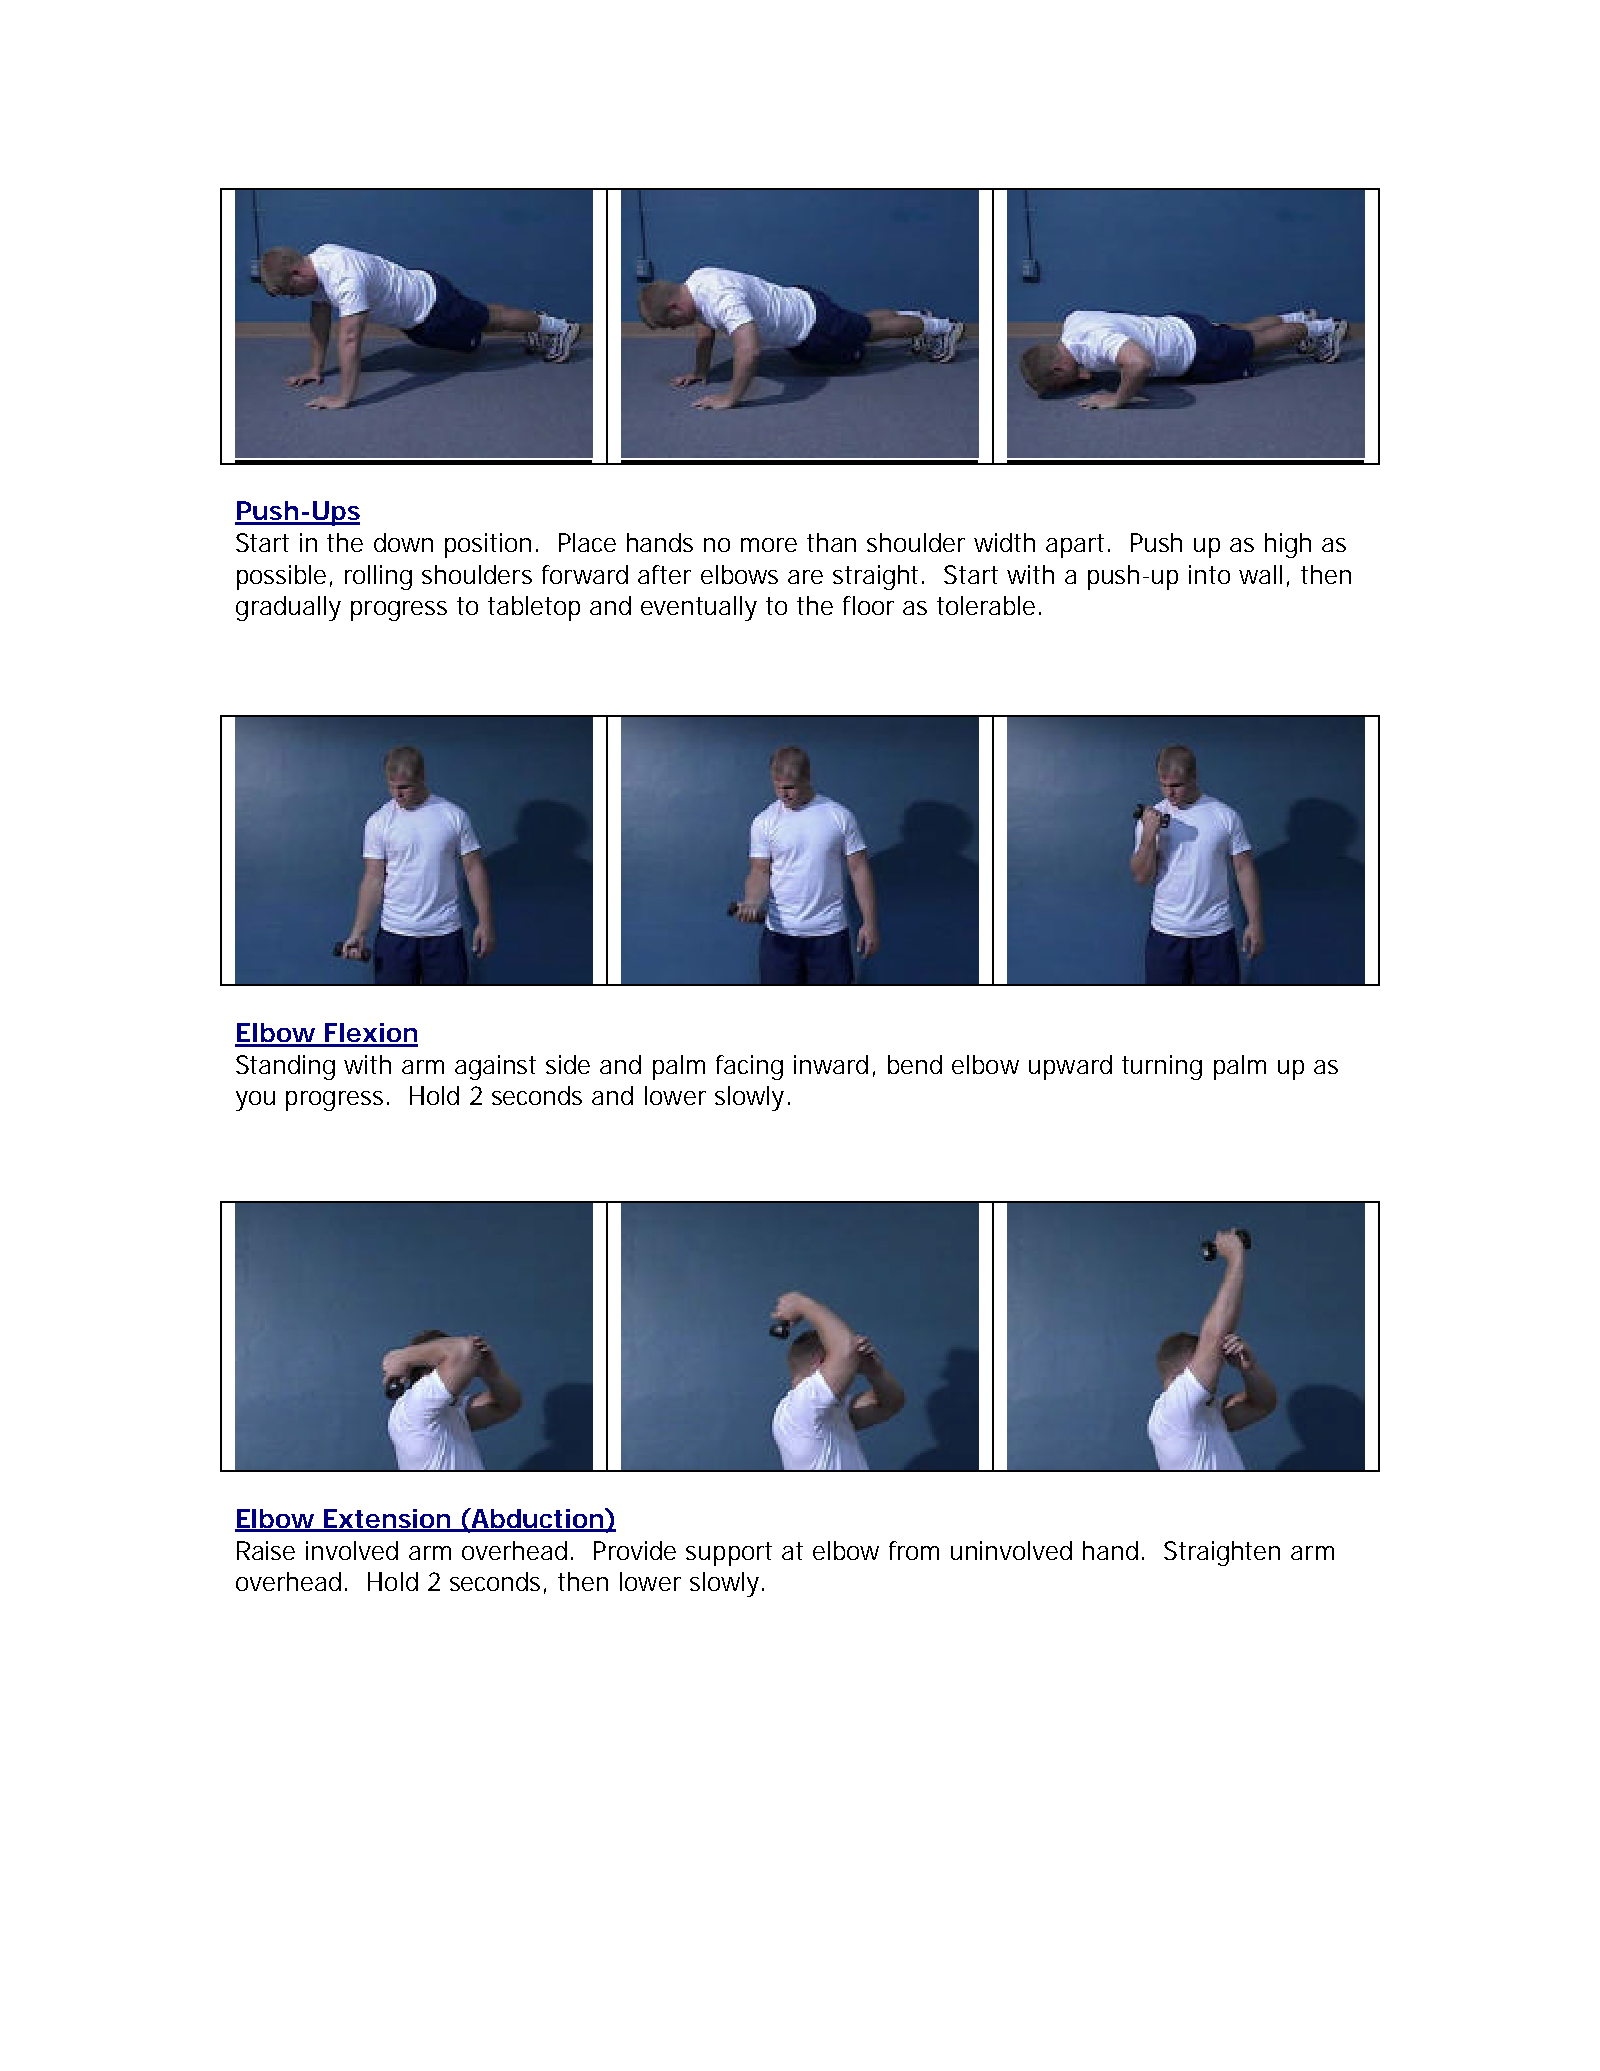 The width and height of the screenshot is (1600, 2071). What do you see at coordinates (378, 577) in the screenshot?
I see `rolling` at bounding box center [378, 577].
